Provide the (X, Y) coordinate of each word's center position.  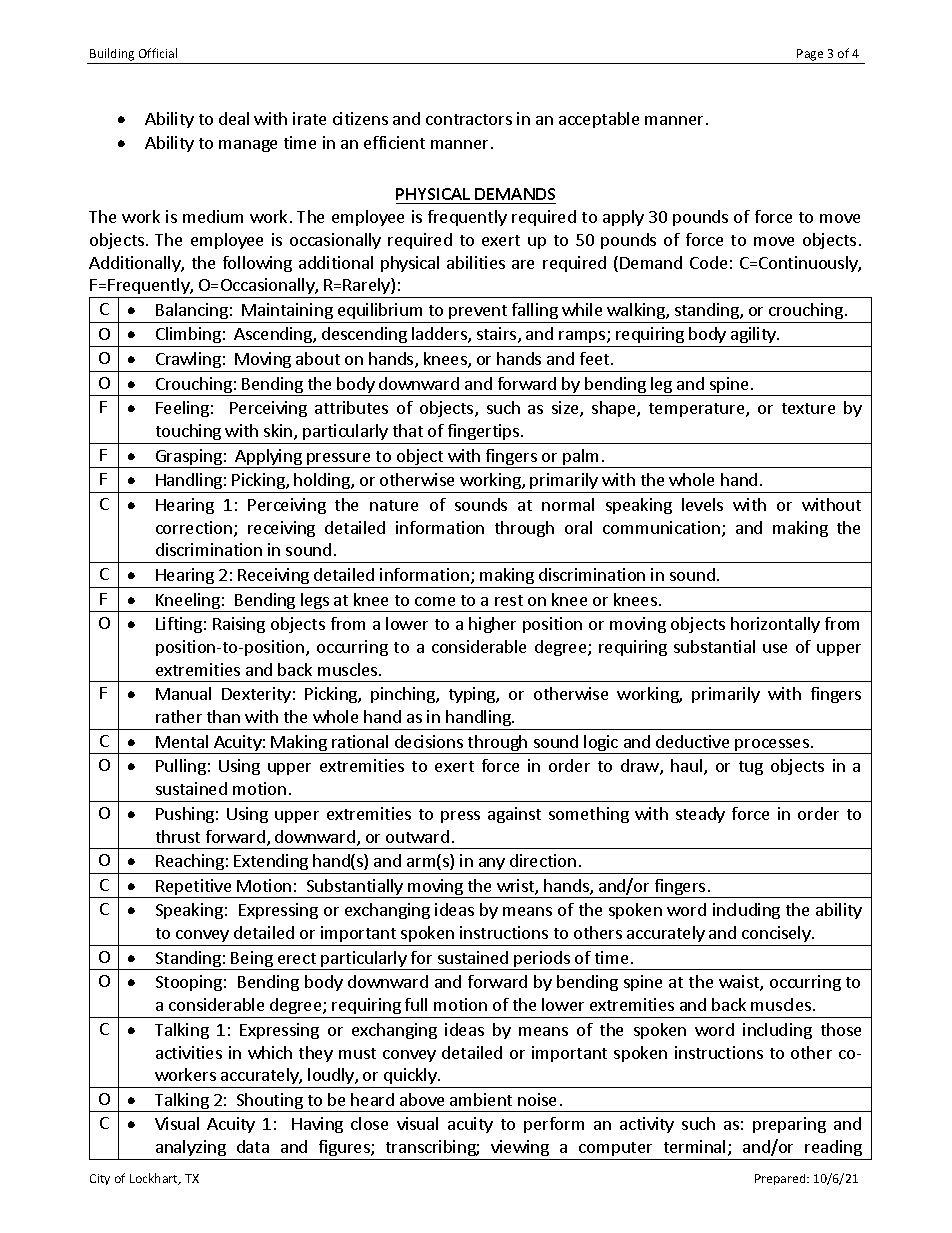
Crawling (188, 360)
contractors (469, 119)
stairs (498, 335)
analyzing (191, 1150)
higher (492, 625)
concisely (777, 934)
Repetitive (194, 888)
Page (810, 55)
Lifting (179, 625)
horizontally (775, 625)
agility (753, 337)
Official (158, 53)
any (492, 864)
